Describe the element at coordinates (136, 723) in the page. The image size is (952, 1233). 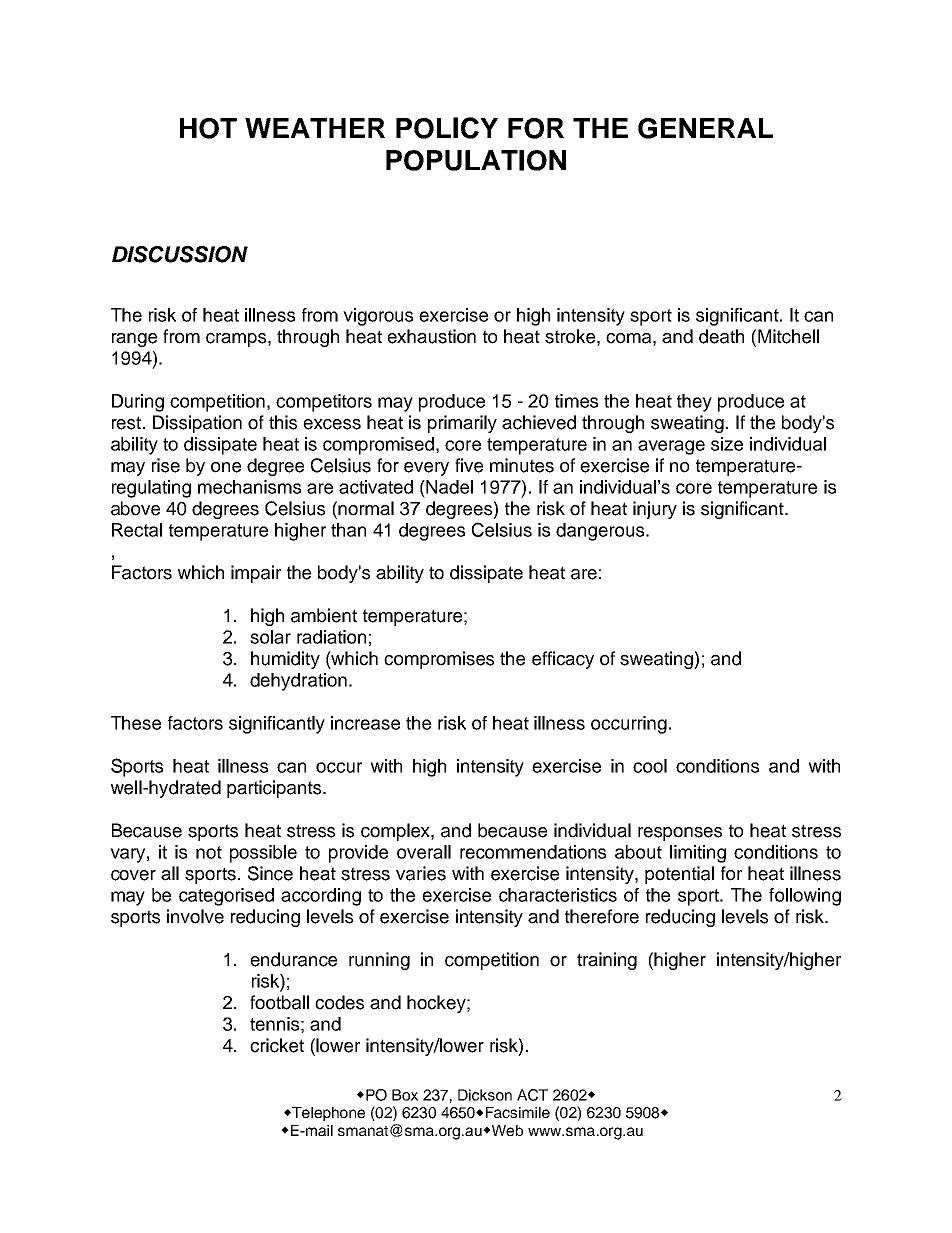
I see `These` at that location.
